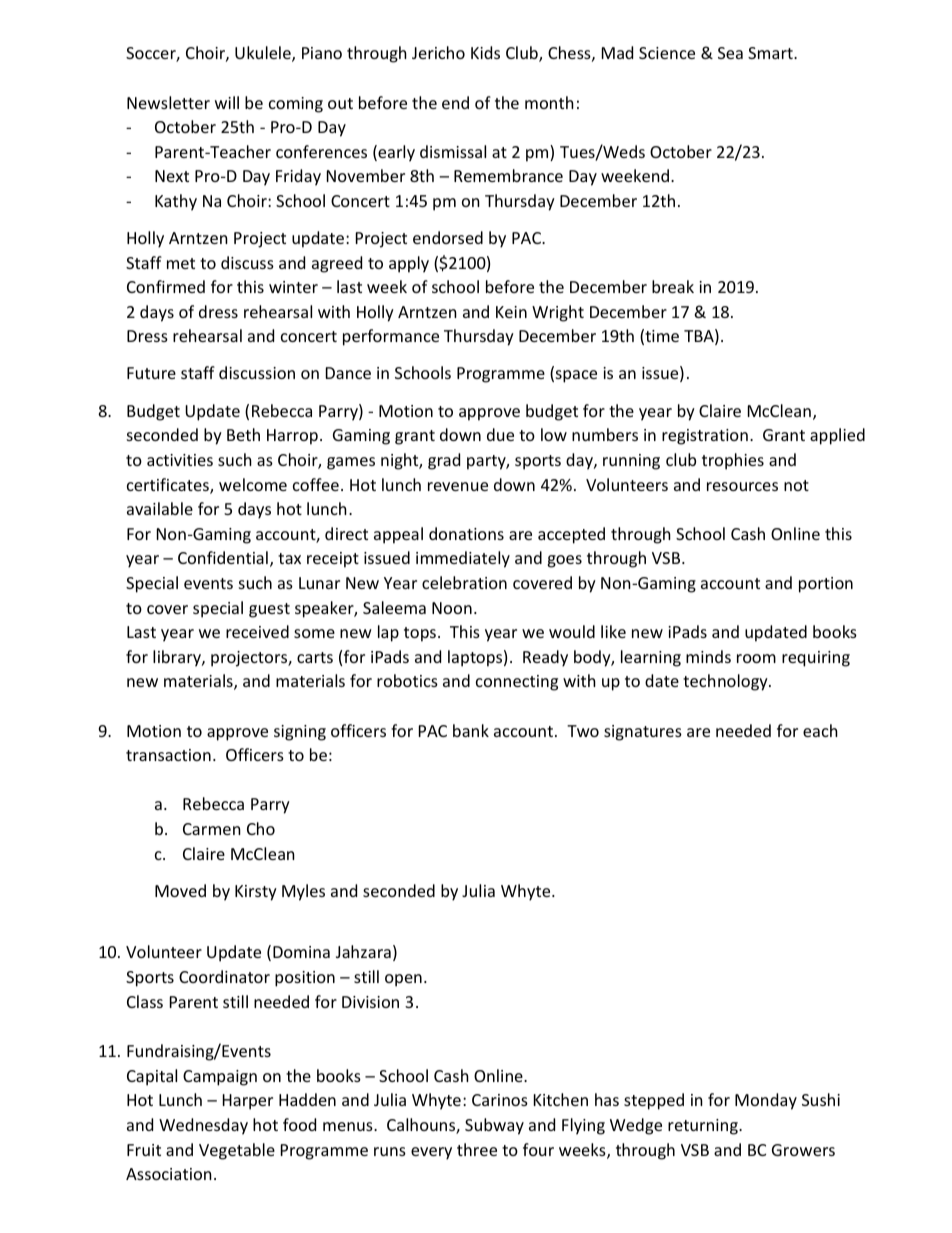 The width and height of the screenshot is (952, 1233). Describe the element at coordinates (227, 102) in the screenshot. I see `will` at that location.
